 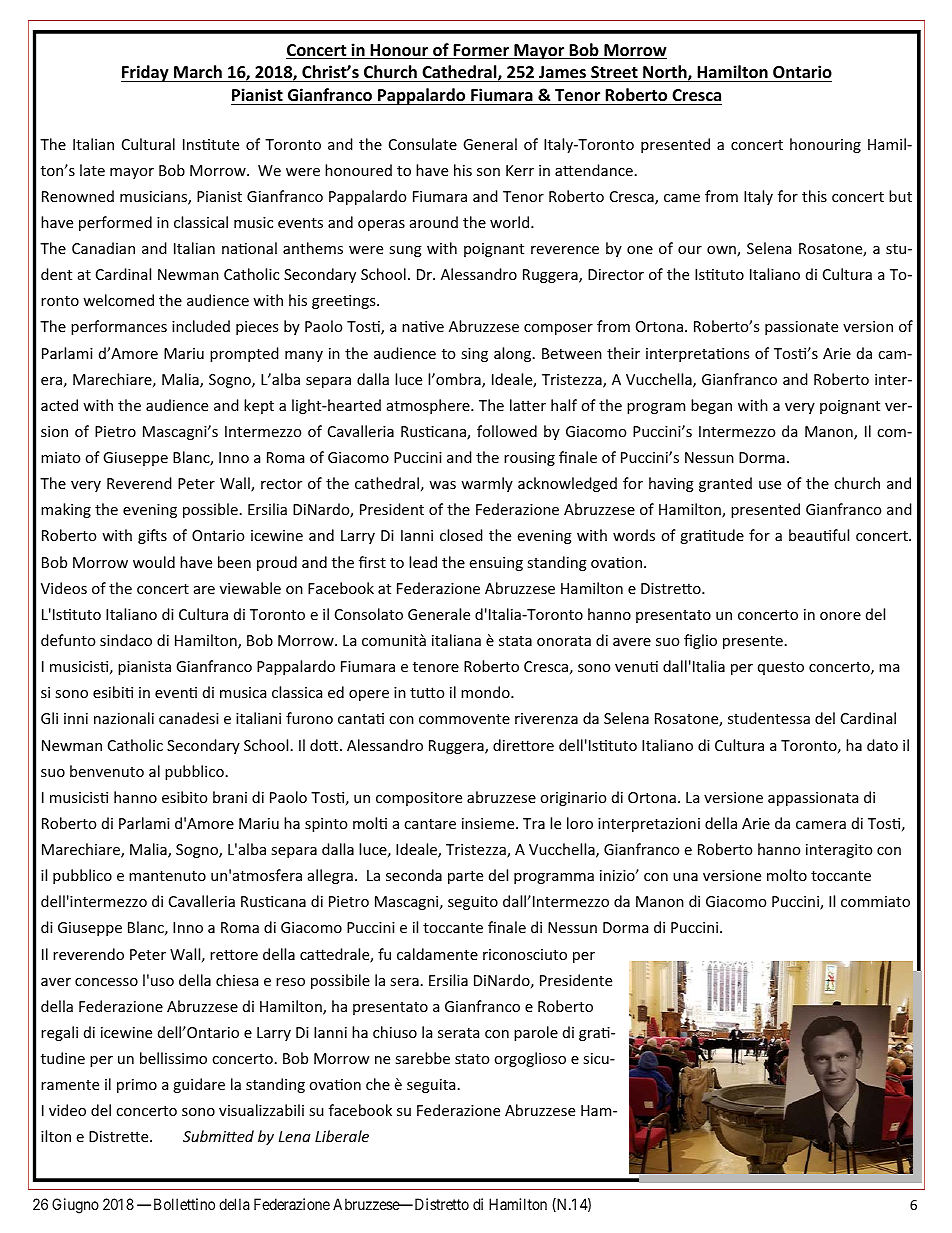 I want to click on parole, so click(x=536, y=1033).
